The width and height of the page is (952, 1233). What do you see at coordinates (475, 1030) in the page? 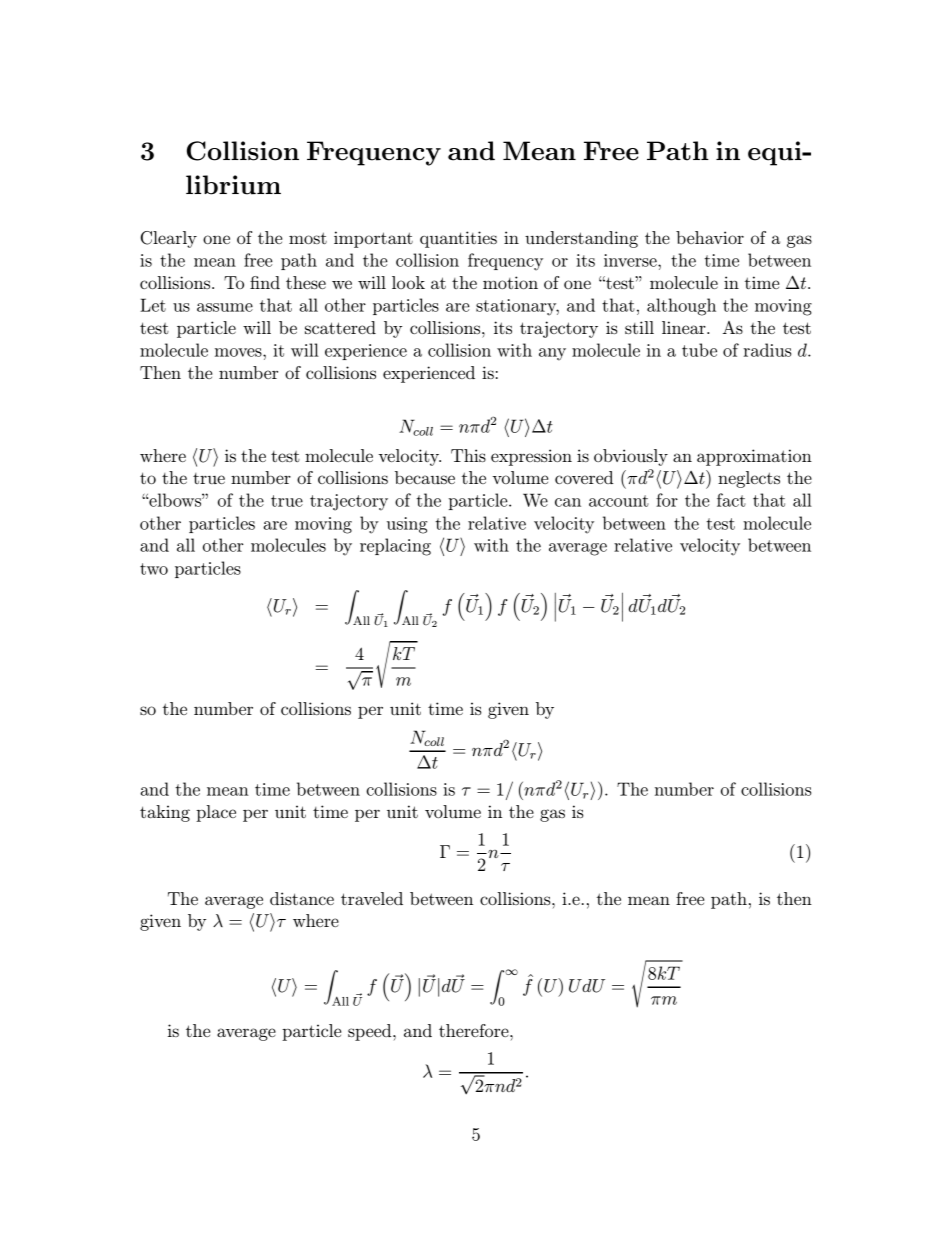
I see `therefore` at bounding box center [475, 1030].
